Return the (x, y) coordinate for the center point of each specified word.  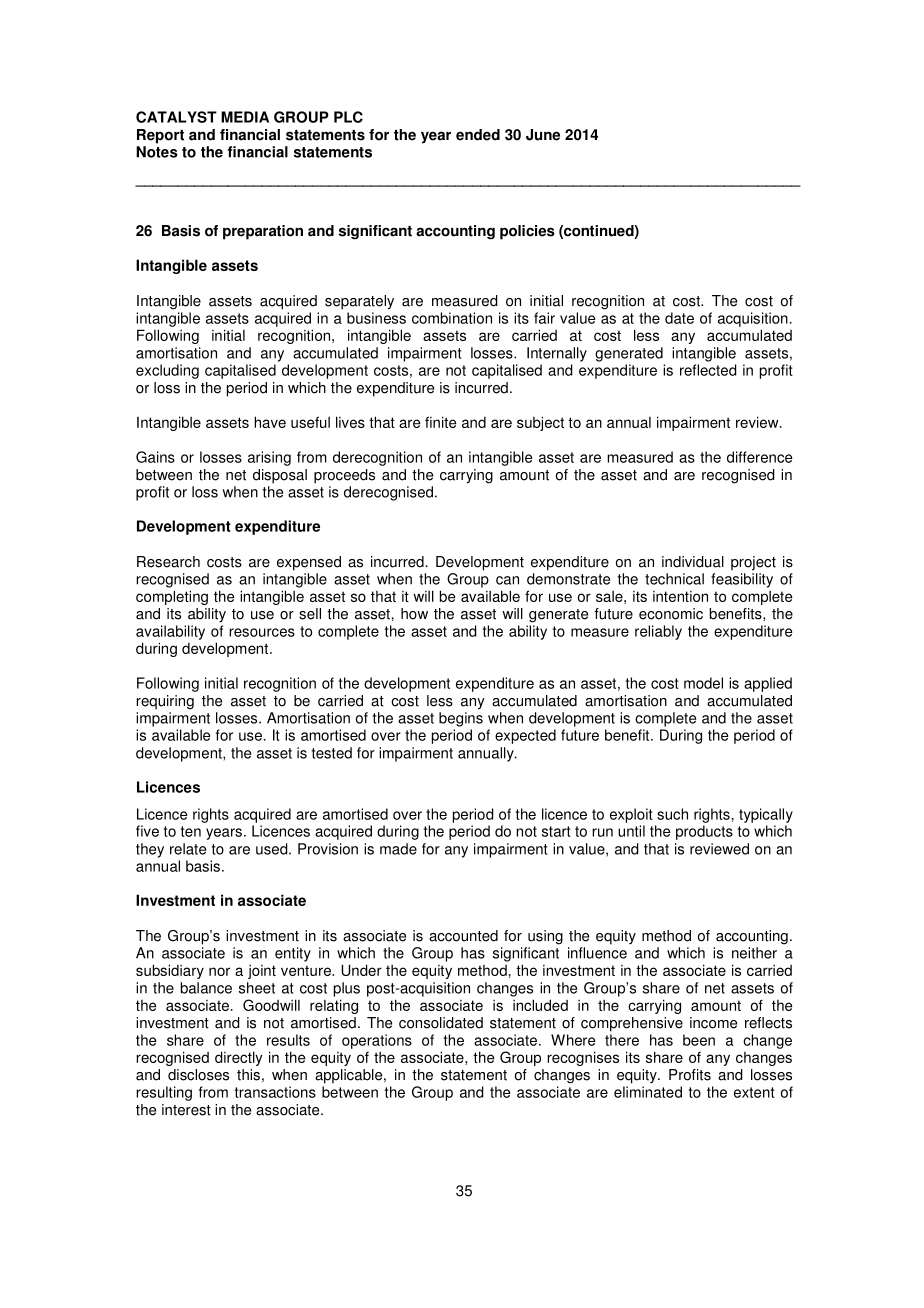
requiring (165, 702)
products (704, 832)
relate (188, 849)
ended (478, 135)
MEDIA (245, 117)
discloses (198, 1075)
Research (168, 562)
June (543, 135)
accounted (463, 936)
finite (440, 422)
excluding (167, 371)
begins (461, 719)
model (703, 683)
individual (693, 562)
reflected (708, 370)
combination (452, 318)
